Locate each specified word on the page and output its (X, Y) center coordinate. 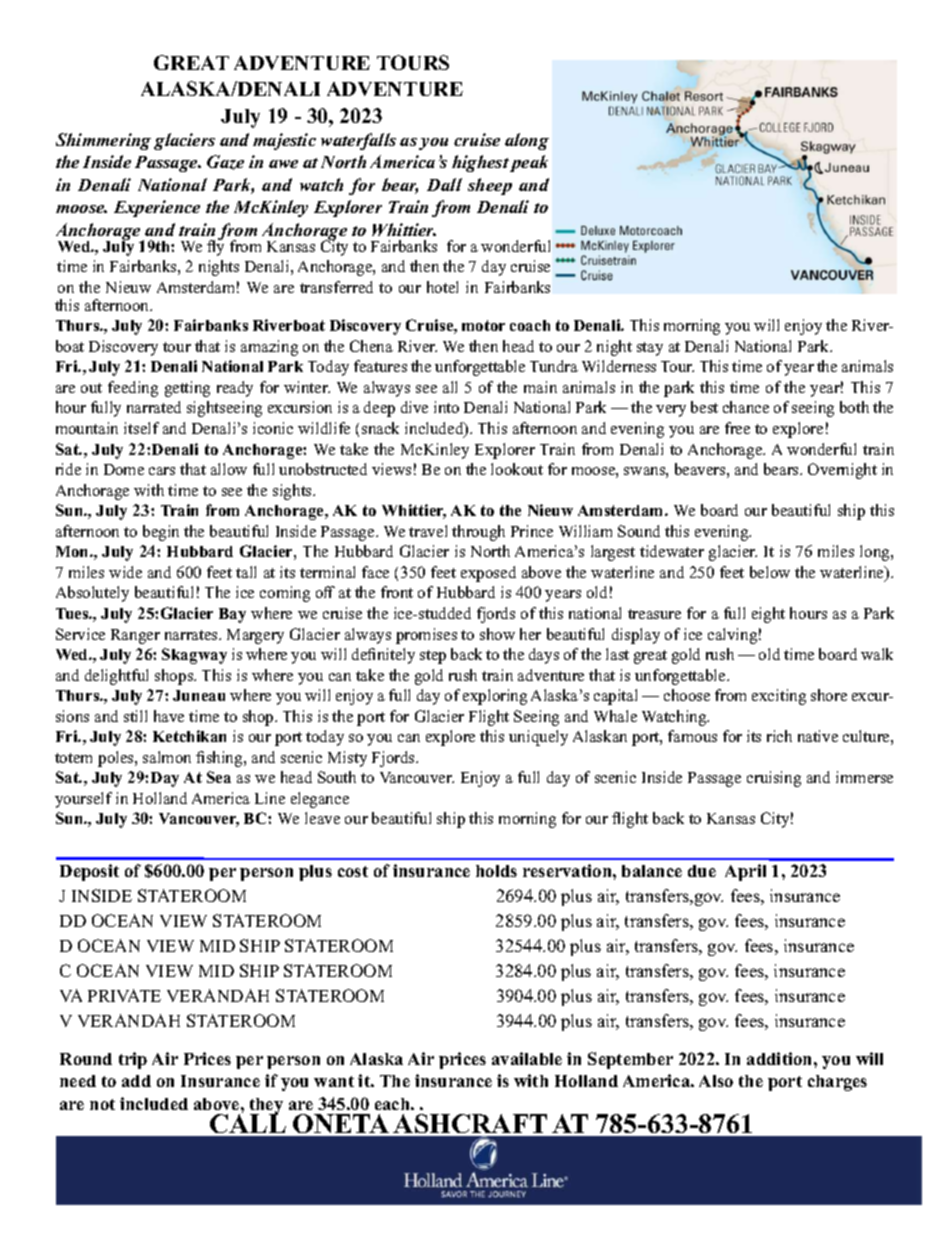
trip (133, 1060)
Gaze (225, 162)
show (497, 634)
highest (480, 163)
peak (529, 163)
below (770, 572)
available (527, 1058)
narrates (192, 635)
